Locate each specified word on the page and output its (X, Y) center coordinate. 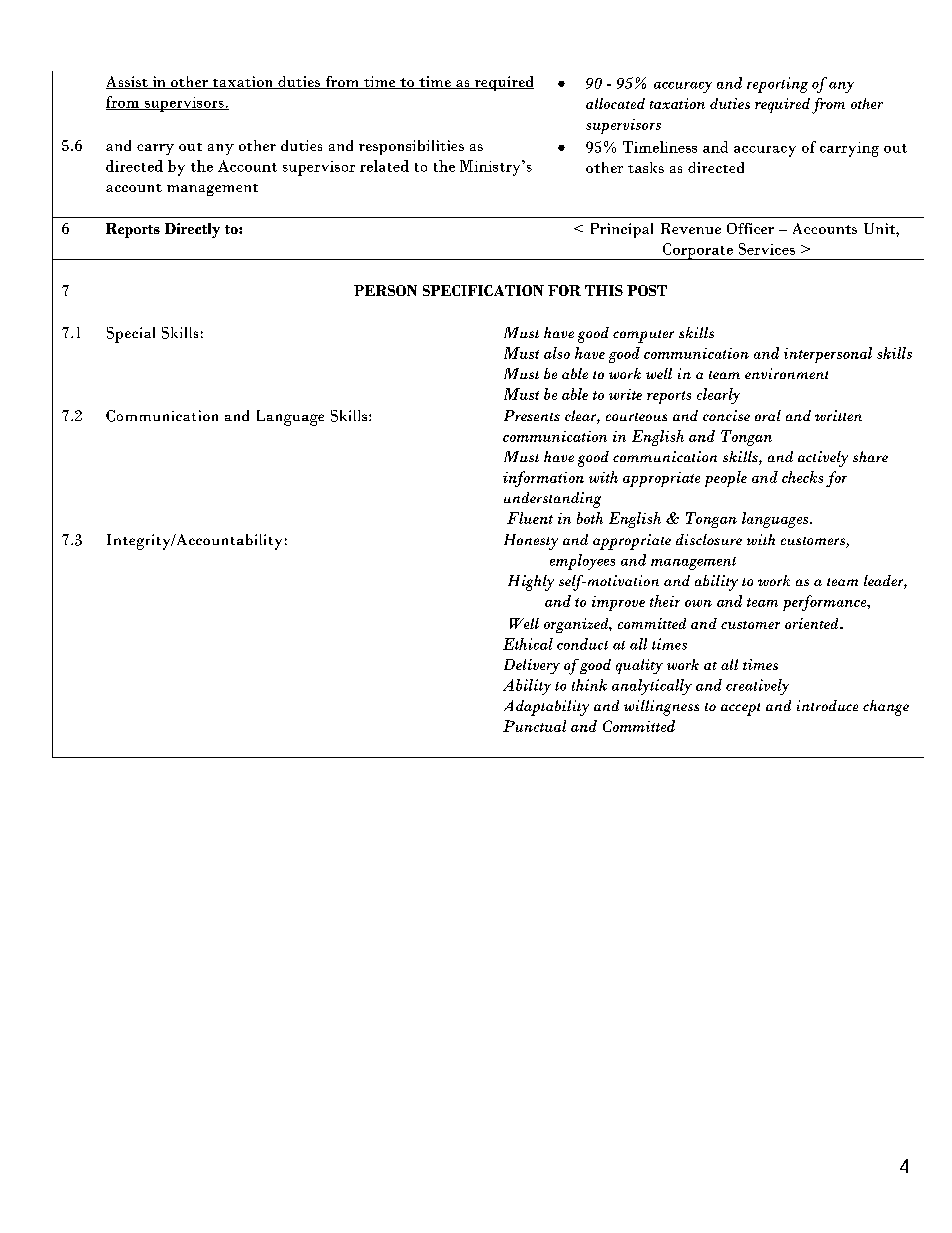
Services (767, 249)
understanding (552, 500)
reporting (777, 85)
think (589, 685)
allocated (615, 103)
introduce (827, 705)
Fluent (530, 518)
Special (131, 335)
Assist (128, 82)
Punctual (534, 726)
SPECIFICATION (483, 290)
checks (802, 477)
